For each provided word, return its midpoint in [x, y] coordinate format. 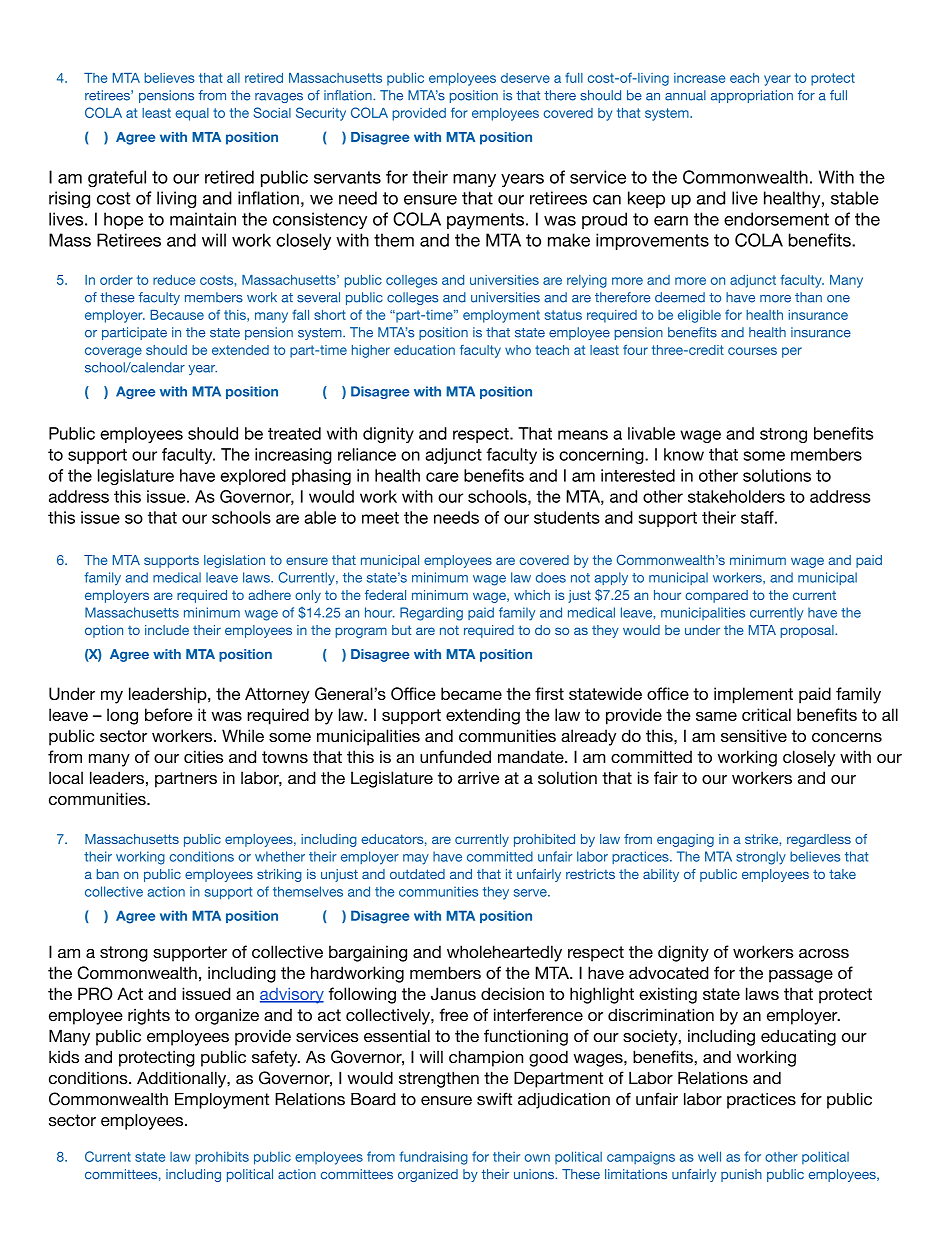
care [442, 477]
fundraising [433, 1158]
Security [321, 114]
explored [253, 477]
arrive [478, 777]
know [684, 454]
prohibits [222, 1158]
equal [192, 114]
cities [203, 756]
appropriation [752, 96]
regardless [819, 840]
